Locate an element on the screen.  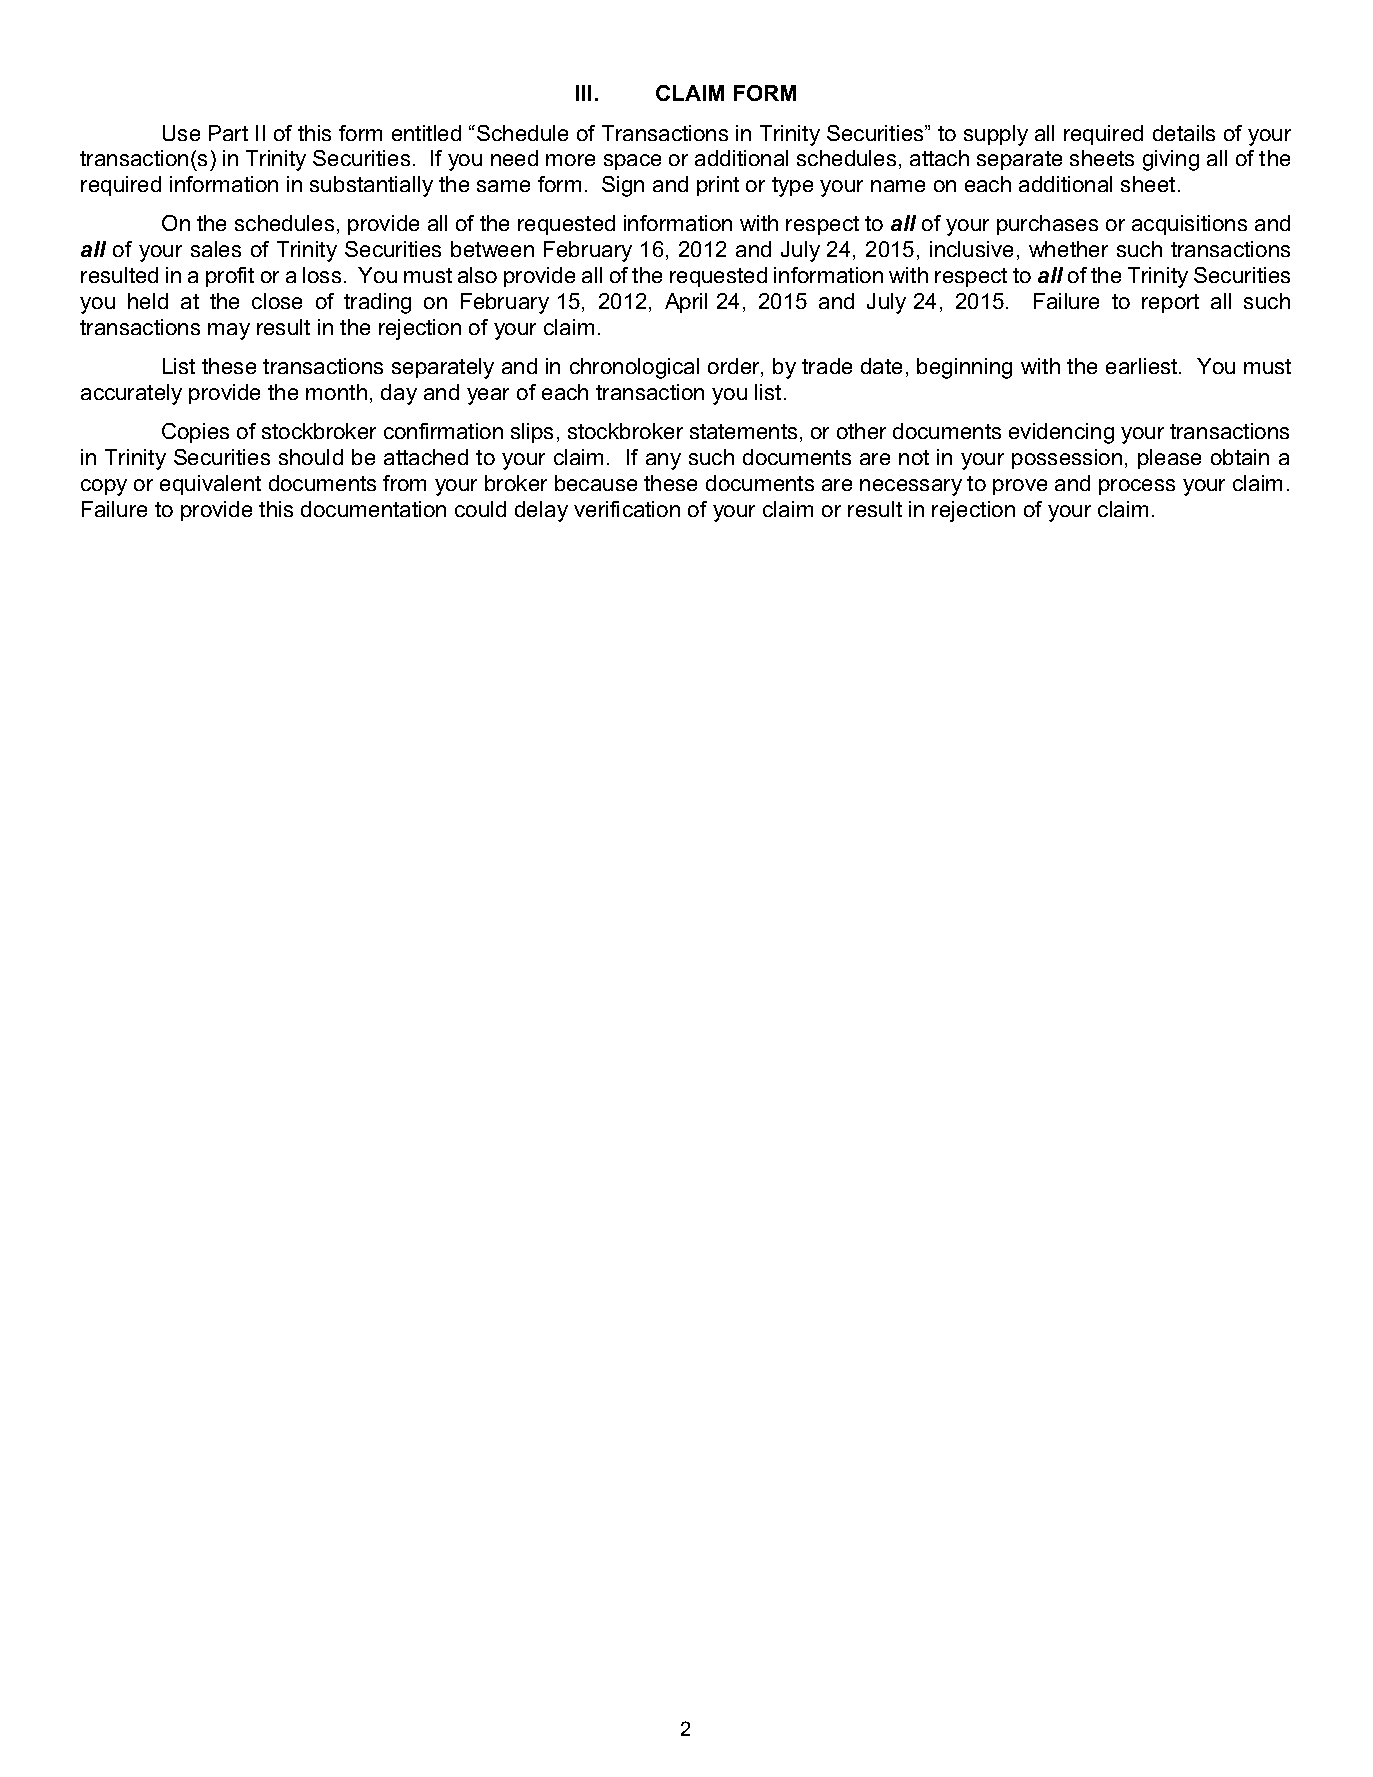
month is located at coordinates (336, 392).
